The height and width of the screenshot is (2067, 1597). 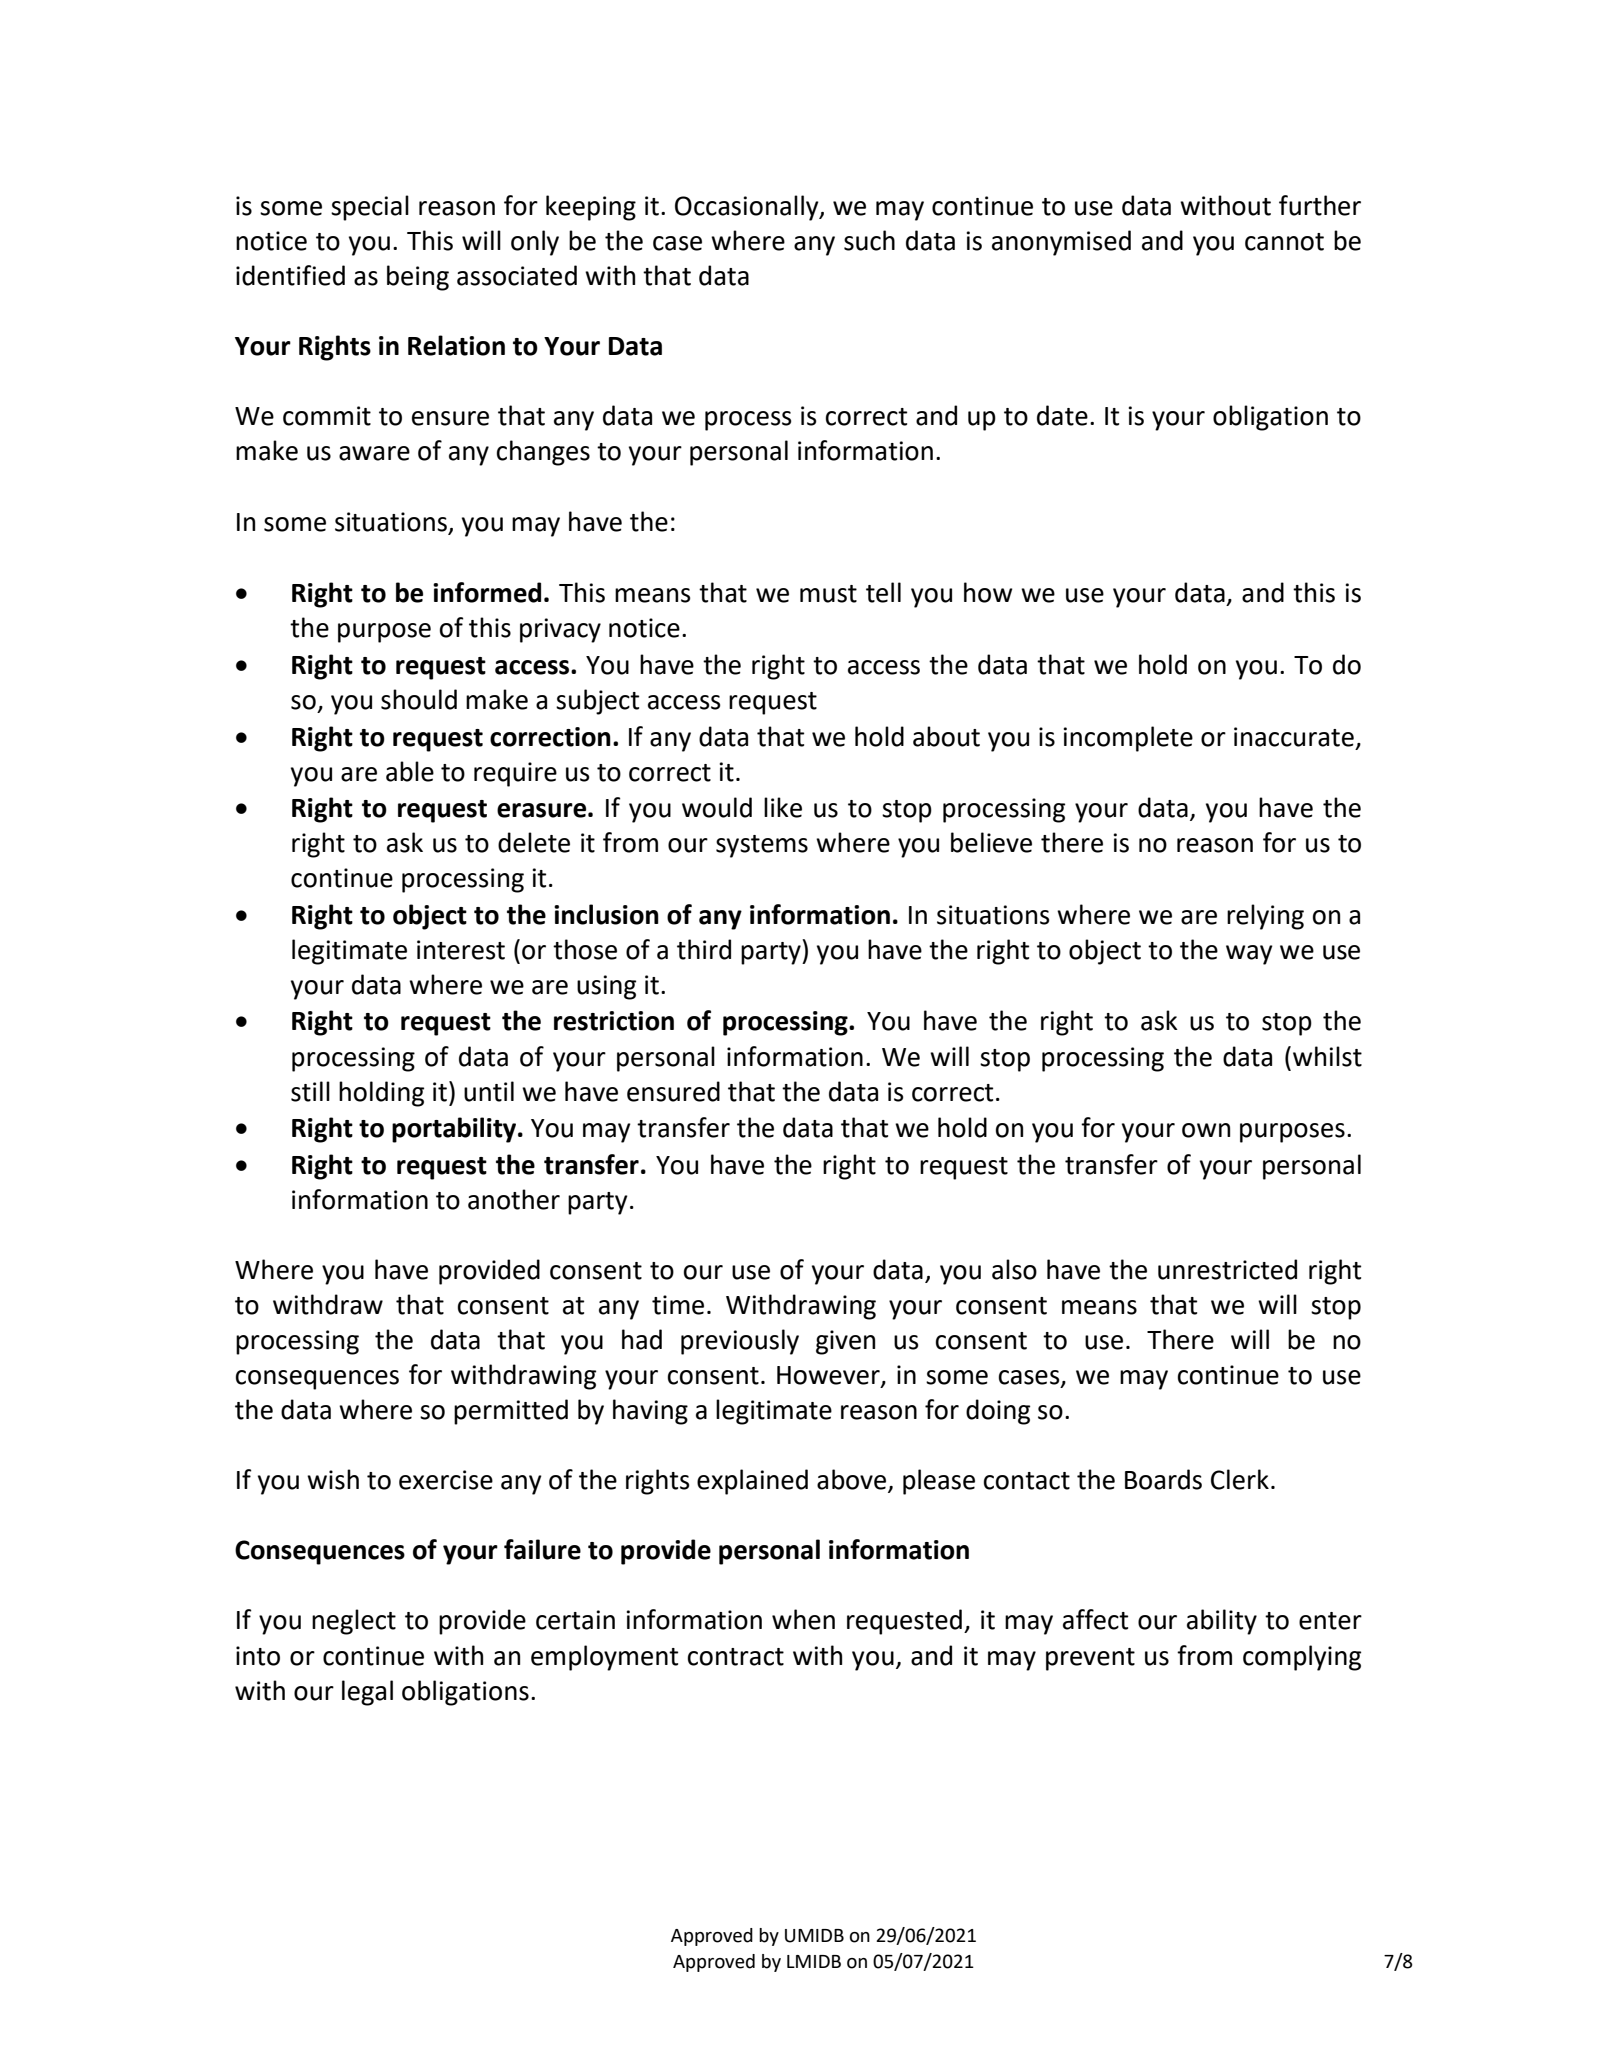 I want to click on cannot, so click(x=1284, y=242).
